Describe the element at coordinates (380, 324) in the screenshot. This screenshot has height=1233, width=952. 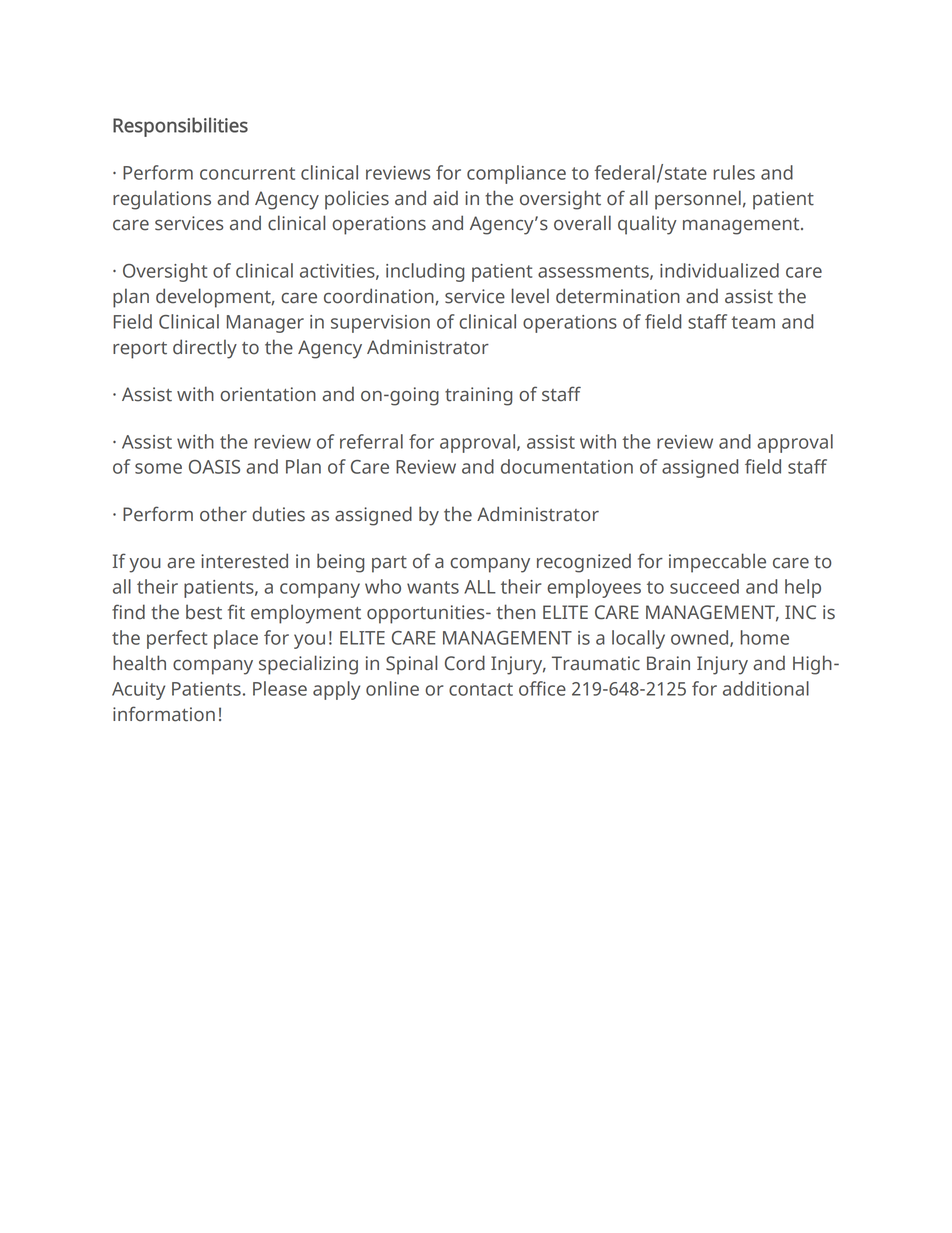
I see `supervision` at that location.
